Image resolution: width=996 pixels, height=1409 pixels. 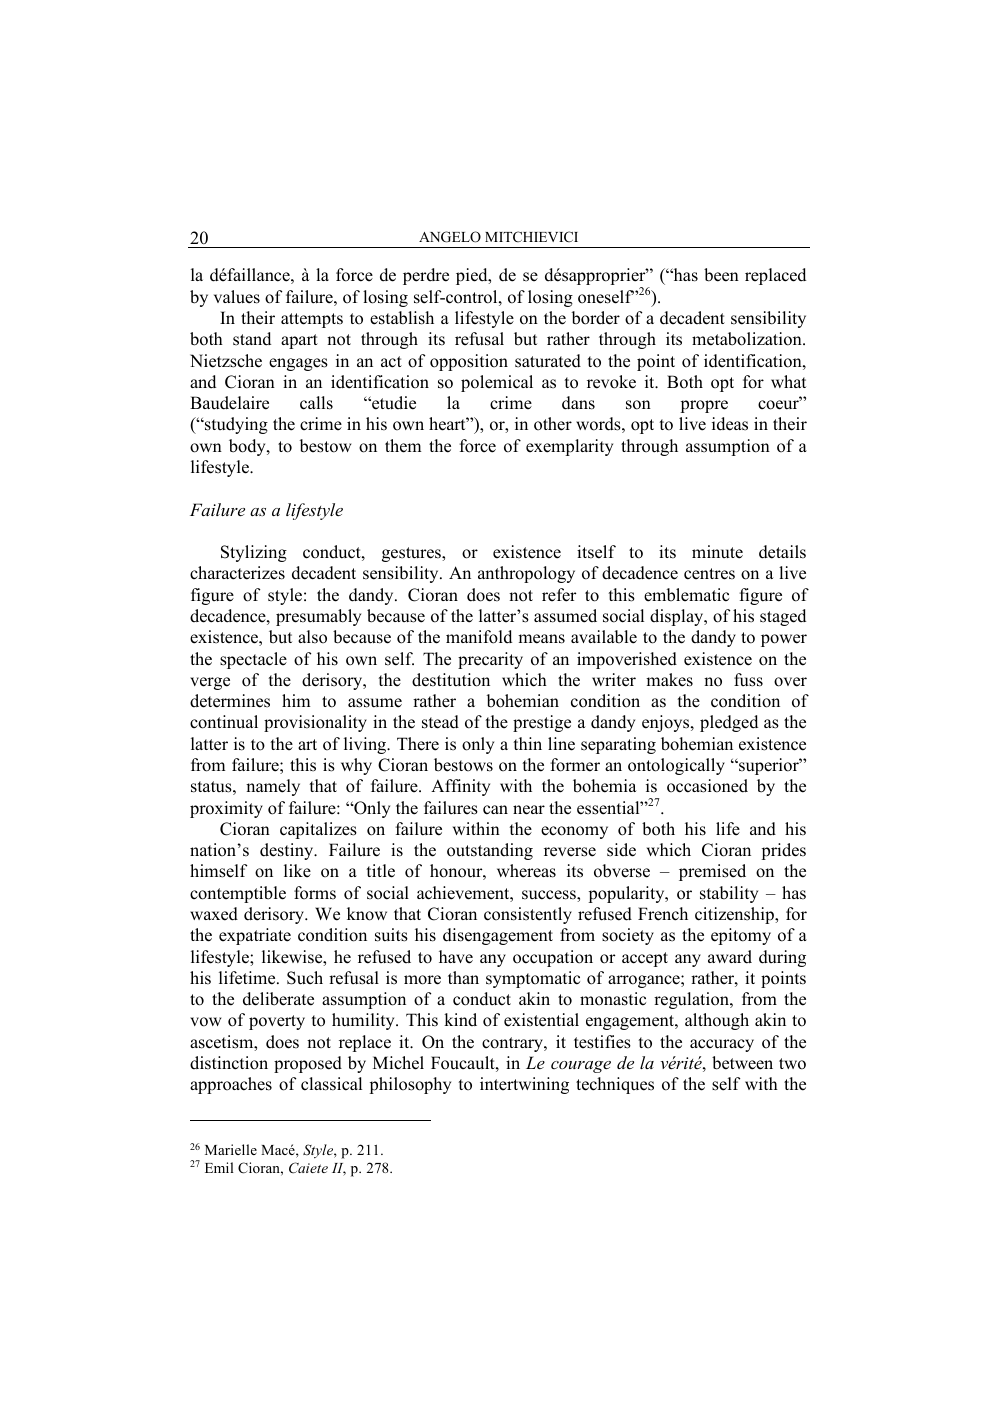 I want to click on Marielle, so click(x=231, y=1149).
